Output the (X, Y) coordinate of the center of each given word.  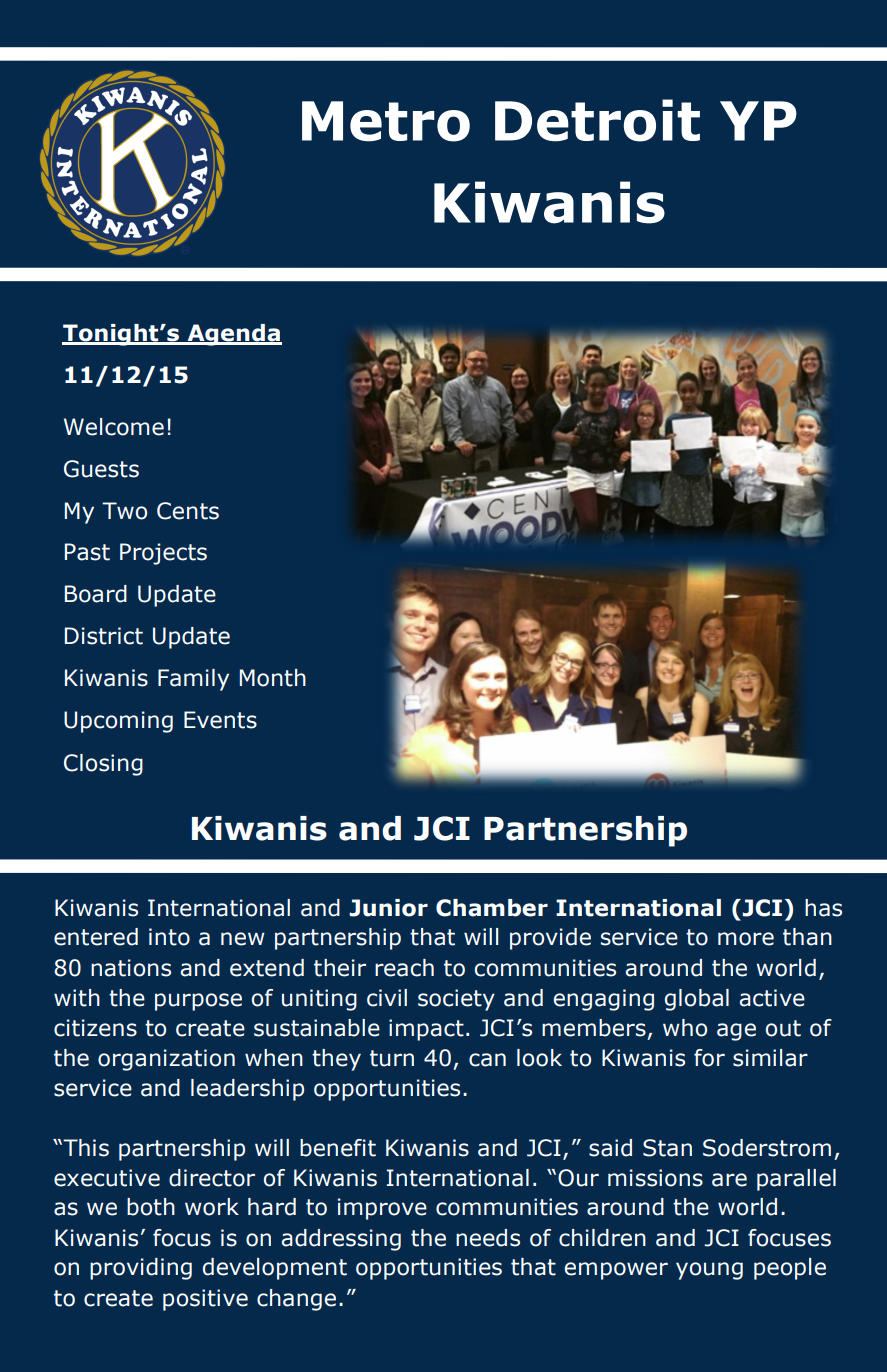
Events (220, 720)
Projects (163, 554)
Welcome (114, 427)
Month (273, 678)
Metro (386, 121)
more (746, 939)
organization (166, 1060)
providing (141, 1269)
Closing (103, 765)
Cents (188, 511)
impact (426, 1030)
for (709, 1058)
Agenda (233, 335)
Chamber (492, 908)
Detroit (597, 120)
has (823, 908)
